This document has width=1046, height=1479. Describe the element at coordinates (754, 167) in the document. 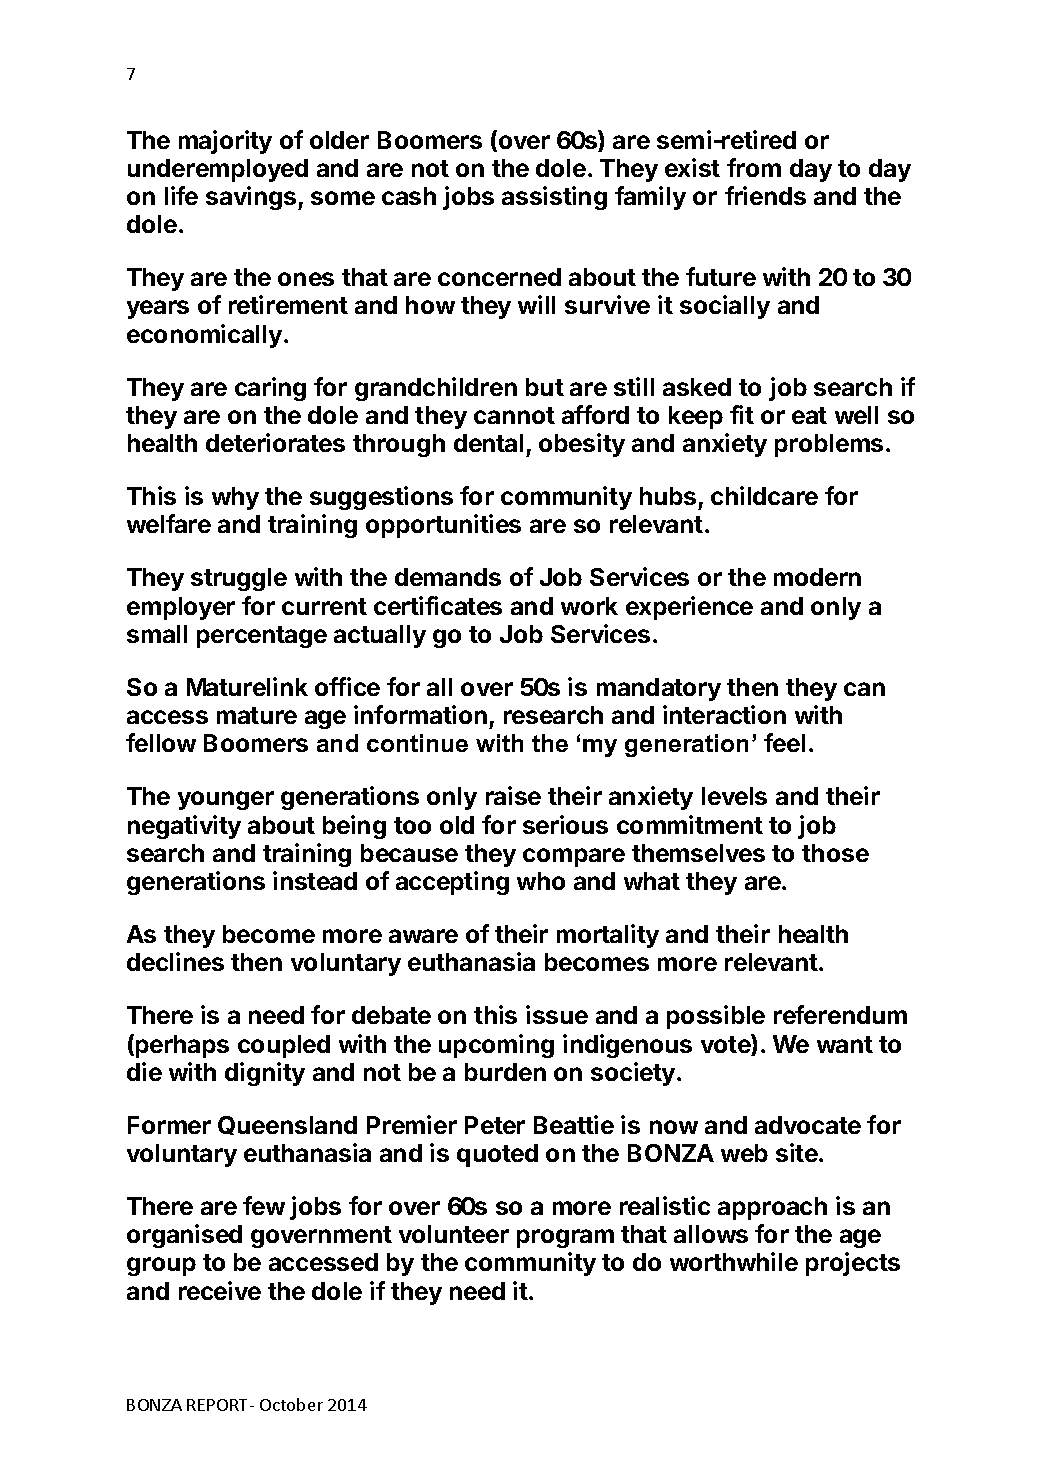

I see `from` at that location.
